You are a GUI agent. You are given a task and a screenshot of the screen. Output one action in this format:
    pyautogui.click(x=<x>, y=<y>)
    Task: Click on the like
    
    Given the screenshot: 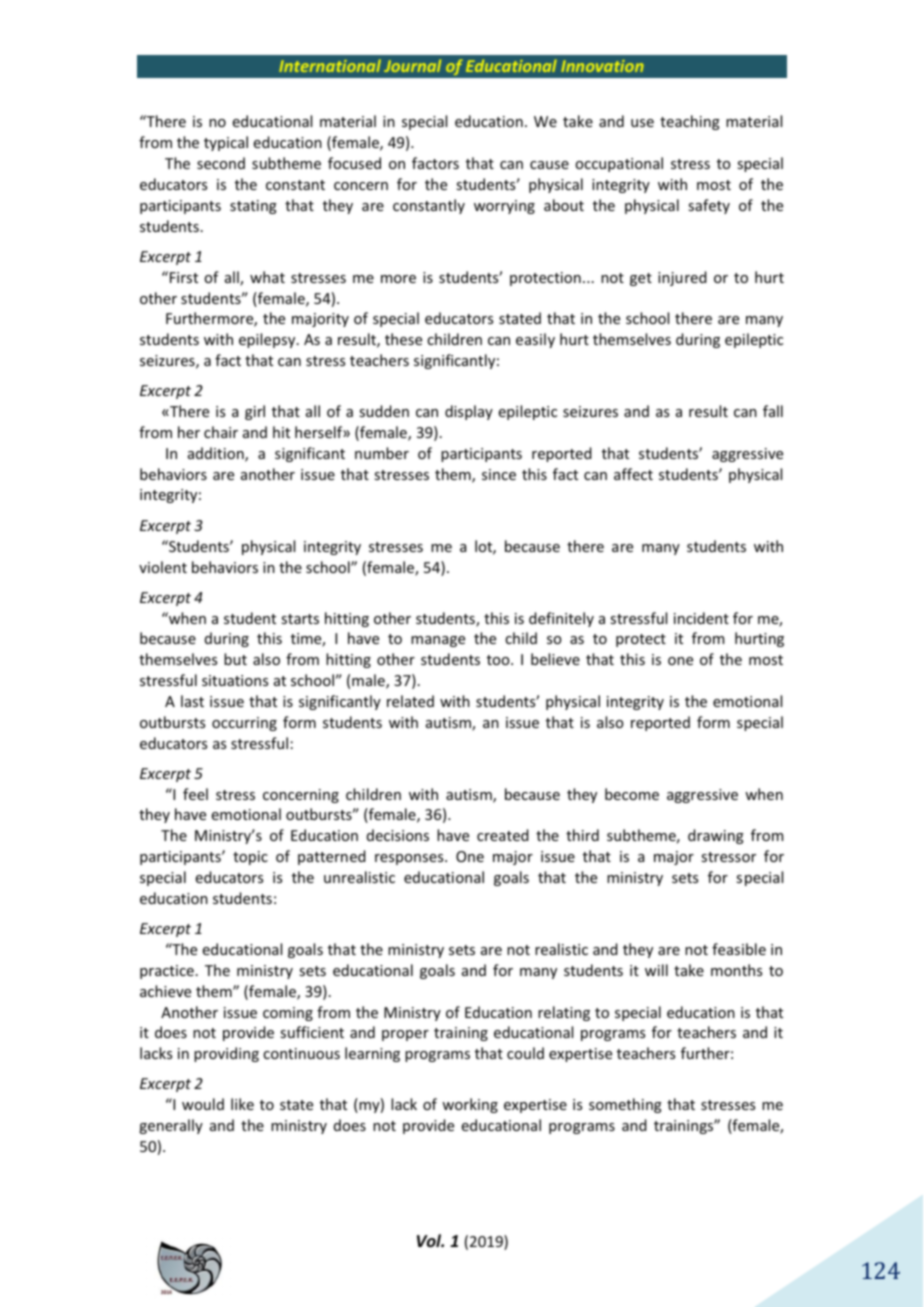 What is the action you would take?
    pyautogui.click(x=242, y=1104)
